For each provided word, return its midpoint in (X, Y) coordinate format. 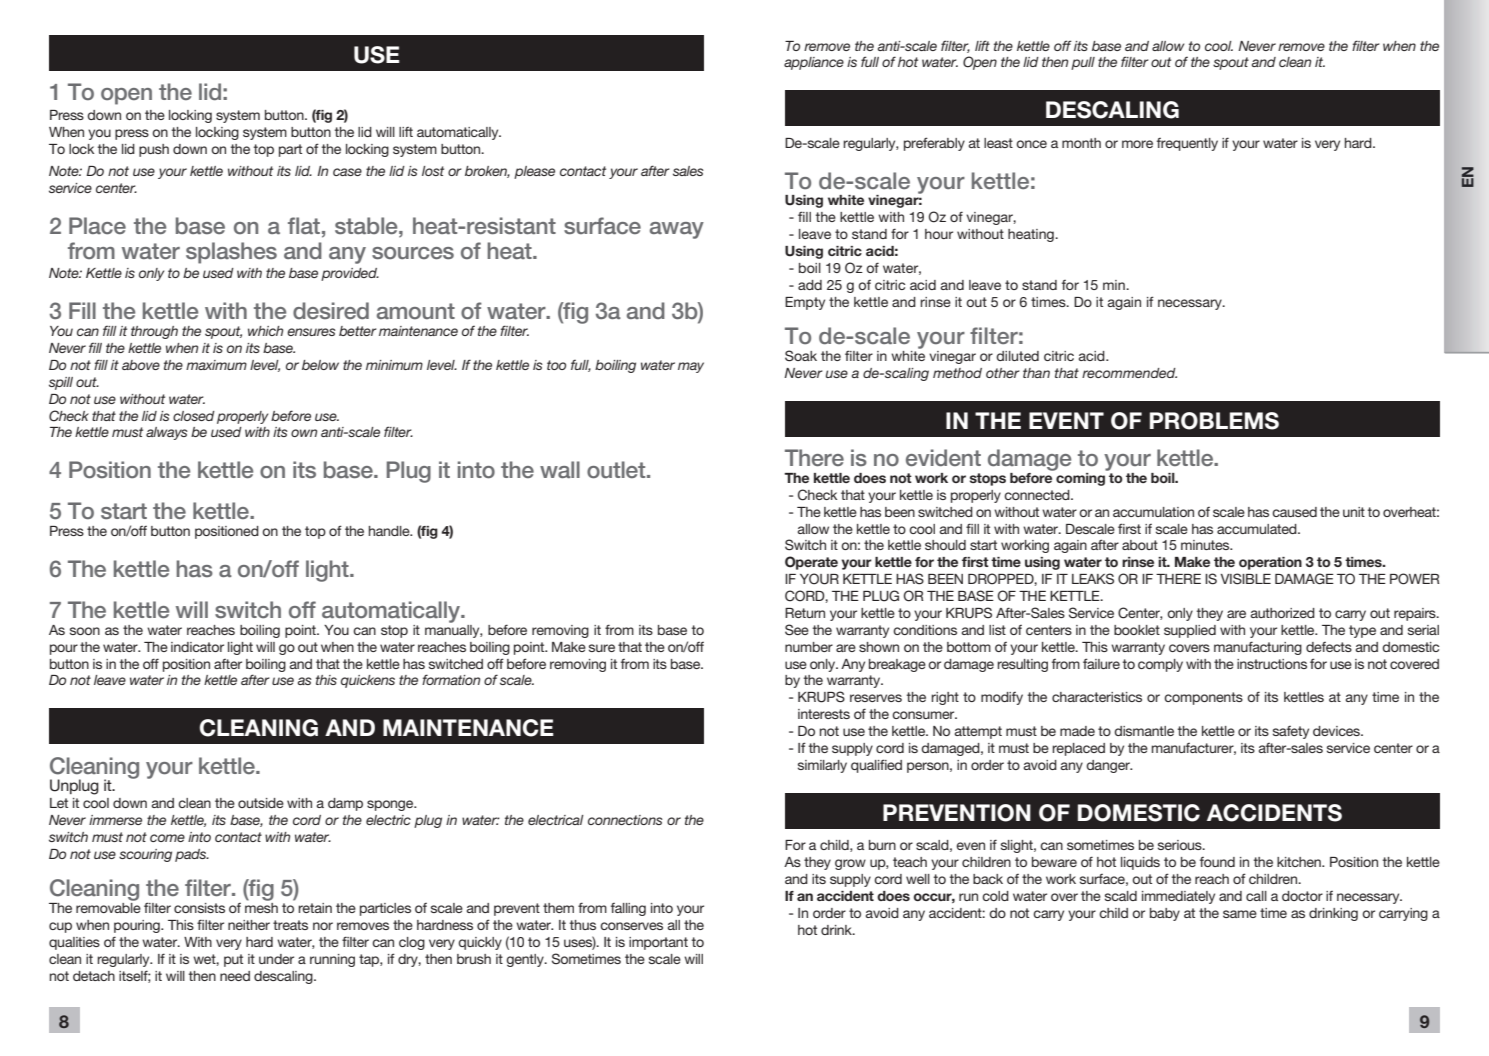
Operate (811, 563)
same (1240, 914)
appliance (814, 63)
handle (390, 531)
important (658, 943)
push (154, 150)
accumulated (1258, 529)
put (233, 960)
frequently (1187, 144)
